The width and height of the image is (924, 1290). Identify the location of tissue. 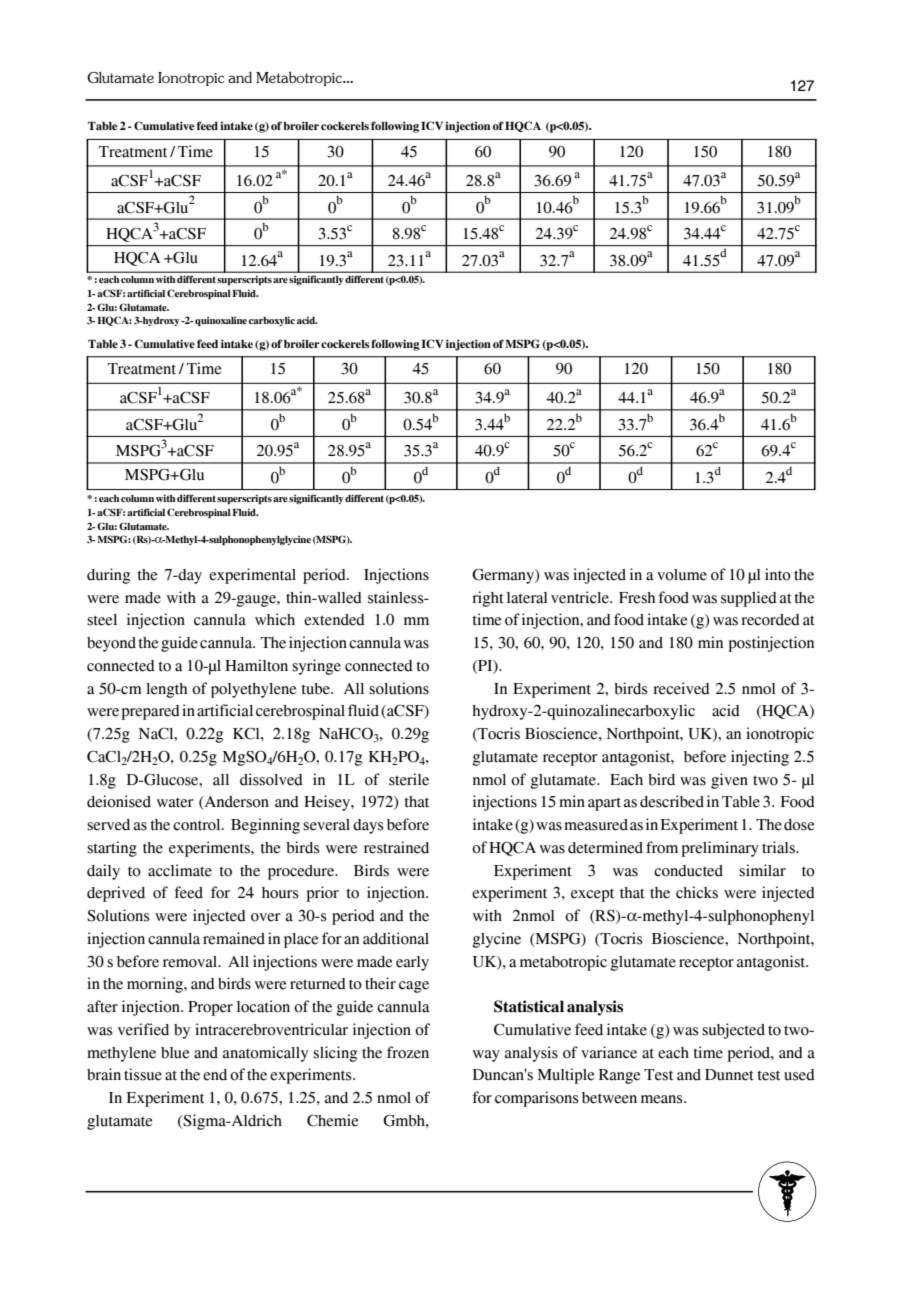
(143, 1074).
